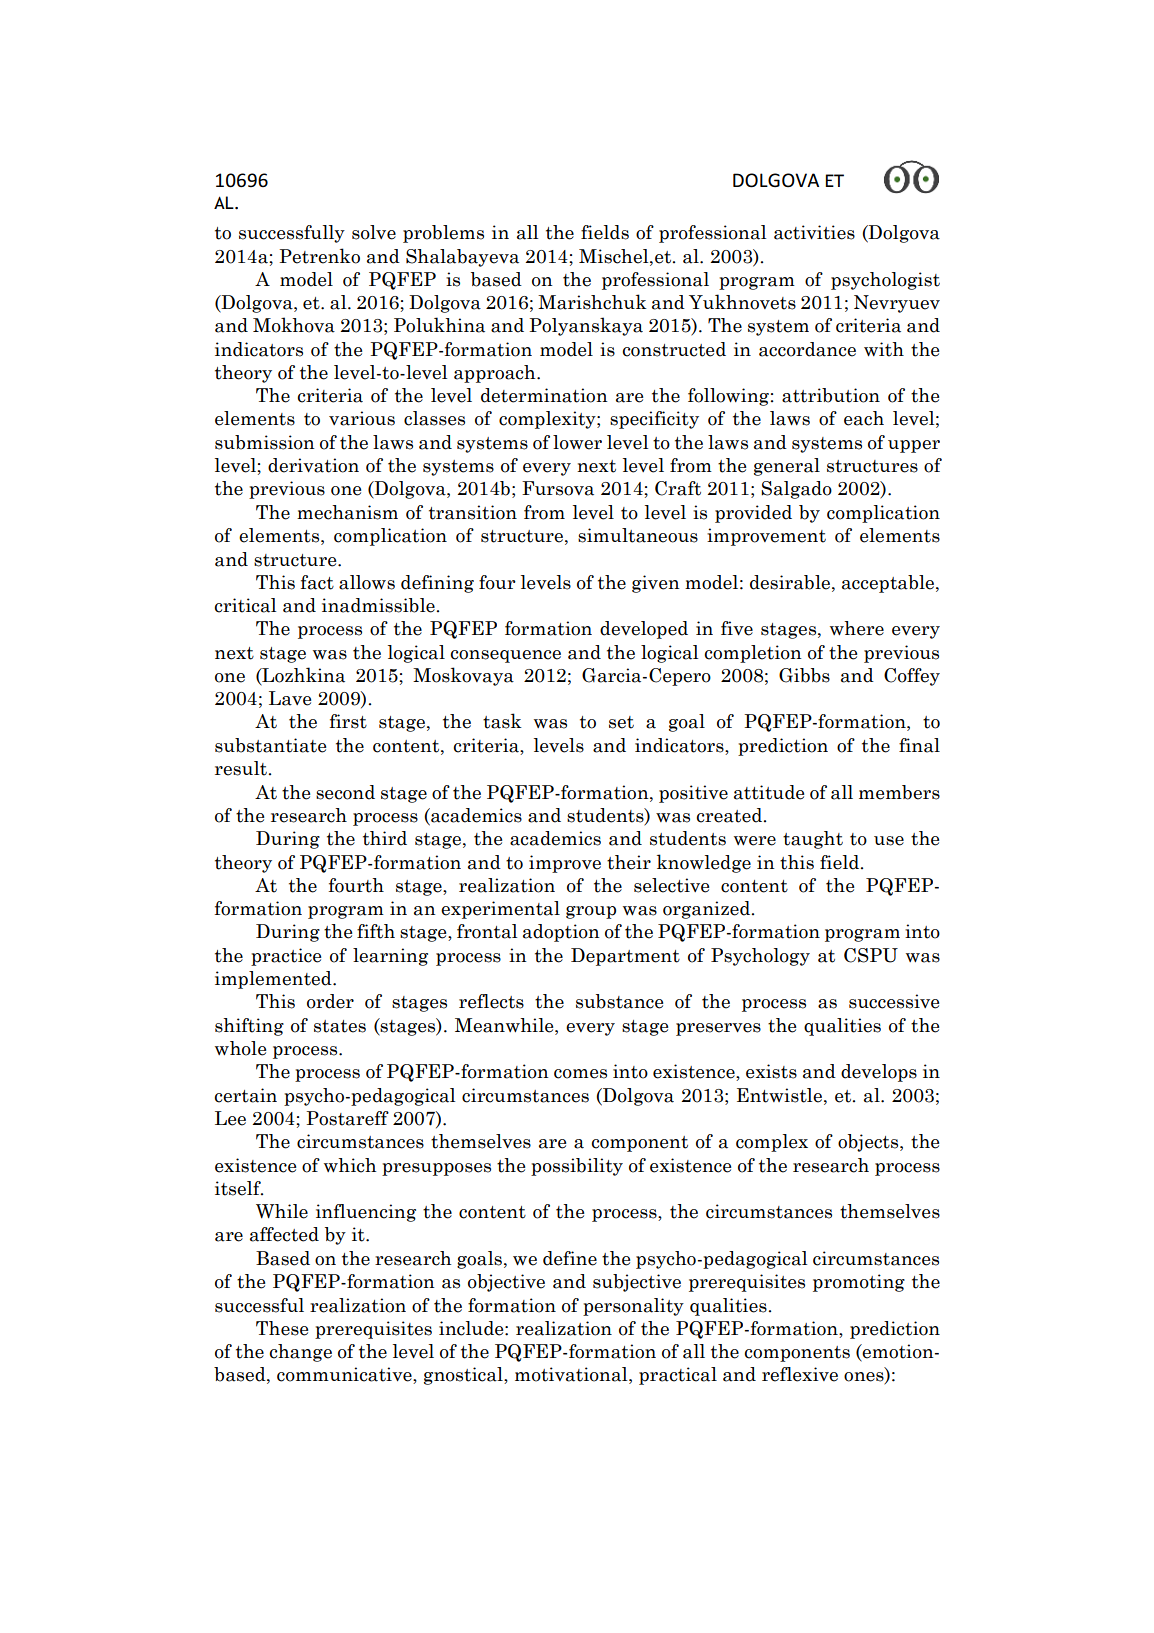 The image size is (1154, 1633). What do you see at coordinates (300, 1353) in the page?
I see `change` at bounding box center [300, 1353].
